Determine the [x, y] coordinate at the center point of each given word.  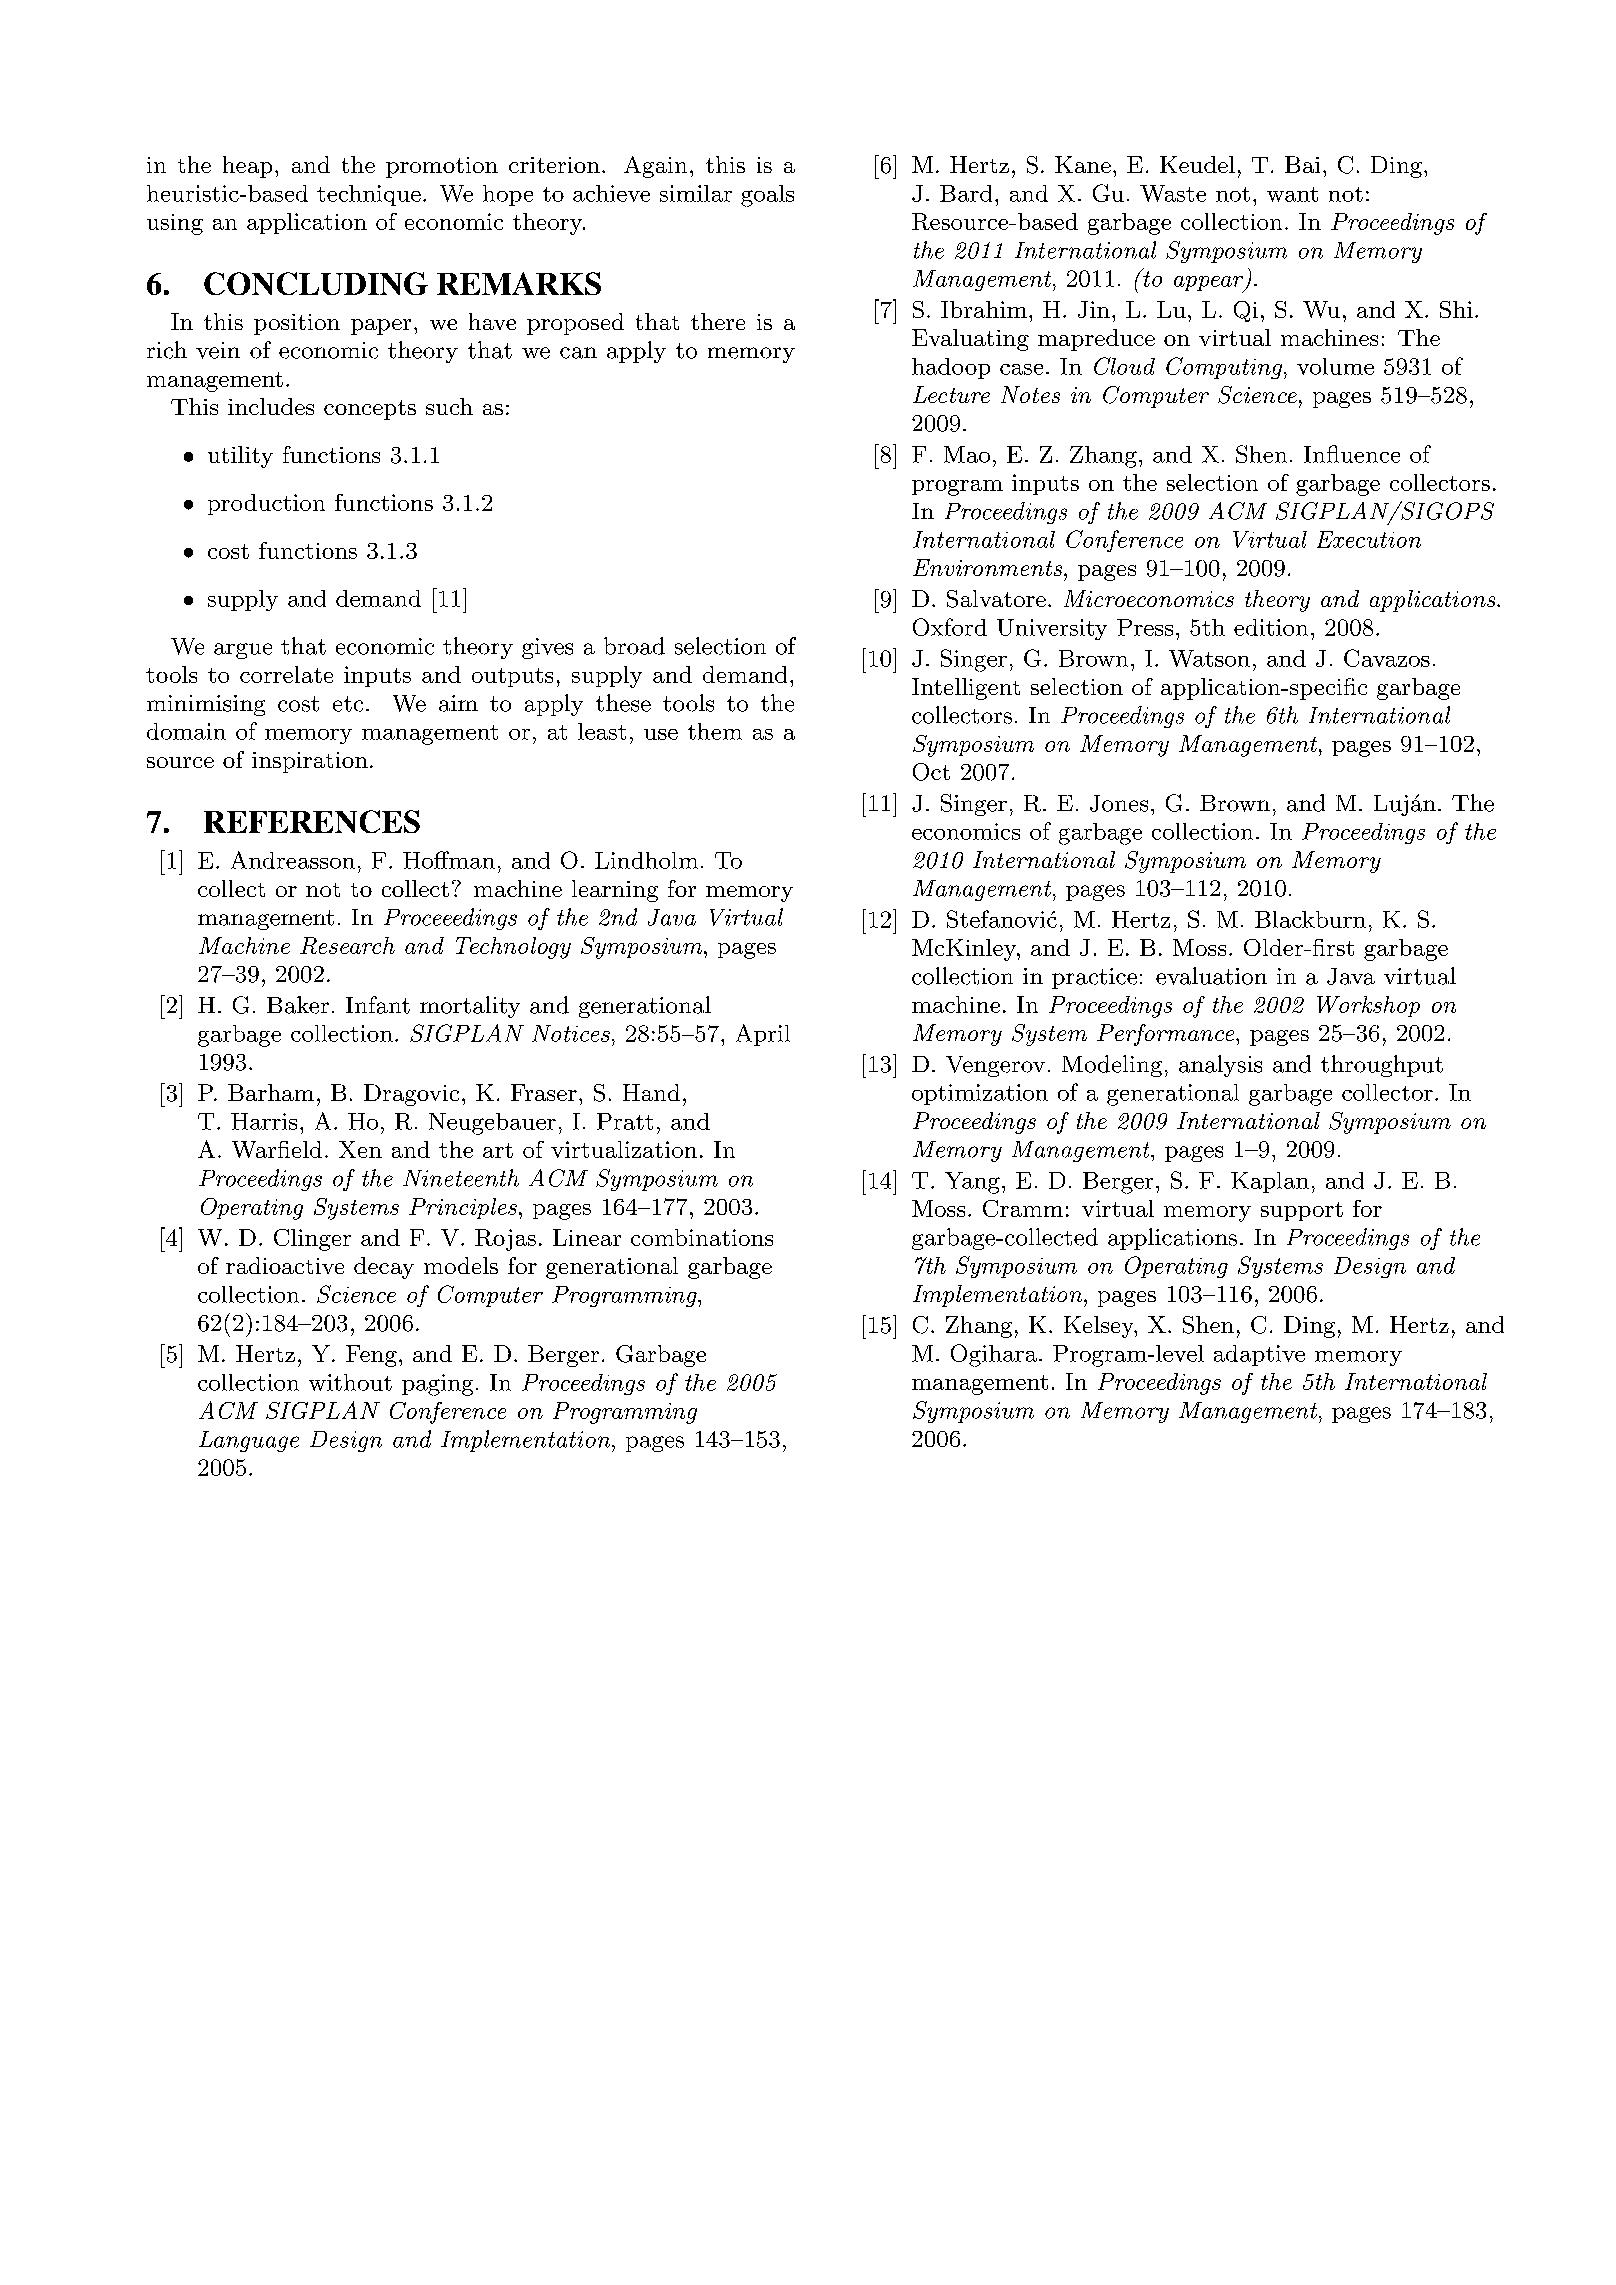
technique [369, 195]
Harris [264, 1121]
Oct [931, 772]
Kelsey [1100, 1327]
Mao [967, 454]
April [763, 1035]
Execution [1369, 539]
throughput [1382, 1066]
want [1292, 194]
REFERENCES [312, 821]
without [350, 1382]
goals [767, 196]
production [266, 504]
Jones [1119, 803]
